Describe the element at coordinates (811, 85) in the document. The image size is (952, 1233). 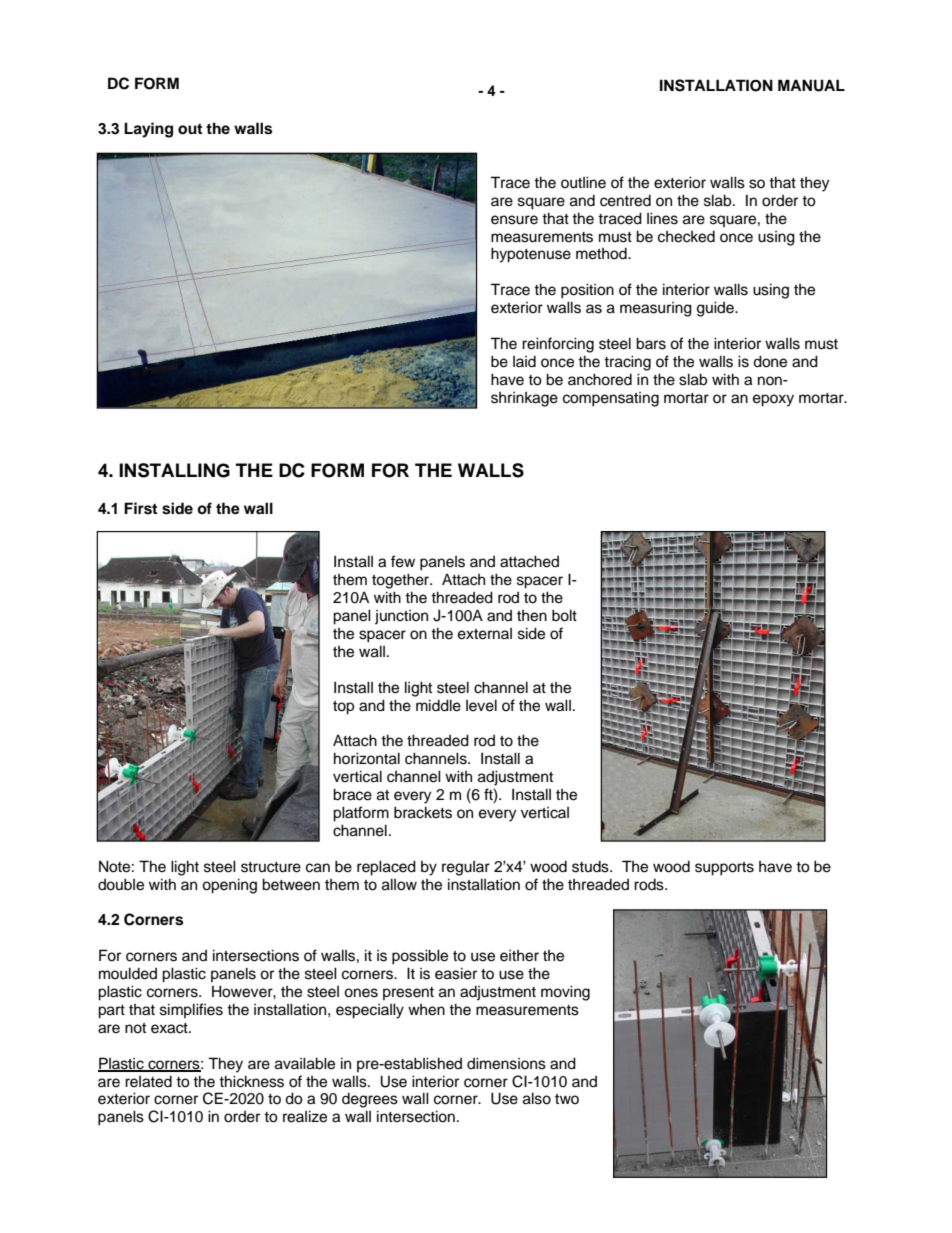
I see `MANUAL` at that location.
